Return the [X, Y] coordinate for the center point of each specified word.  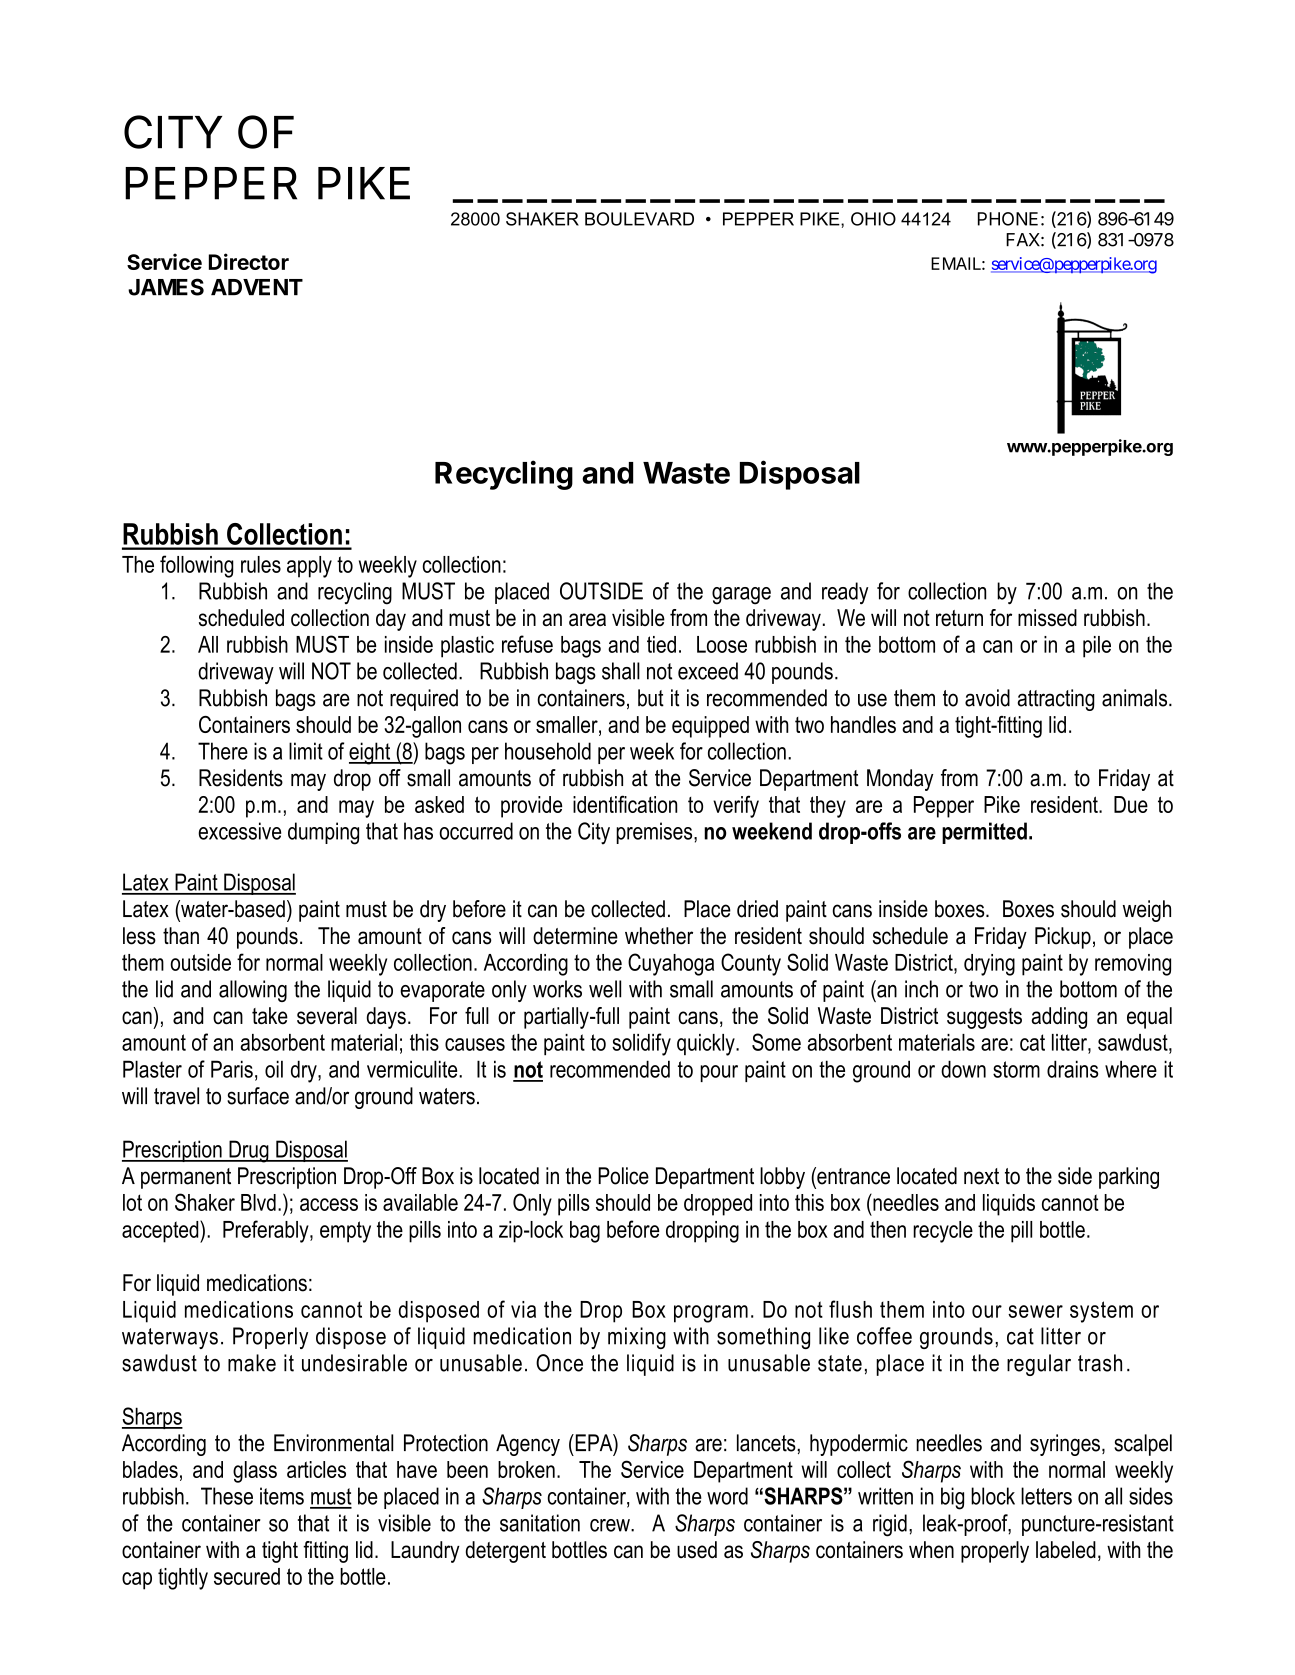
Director [249, 261]
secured [247, 1576]
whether [659, 936]
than [181, 936]
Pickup [1063, 938]
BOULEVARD [639, 219]
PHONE [1008, 219]
